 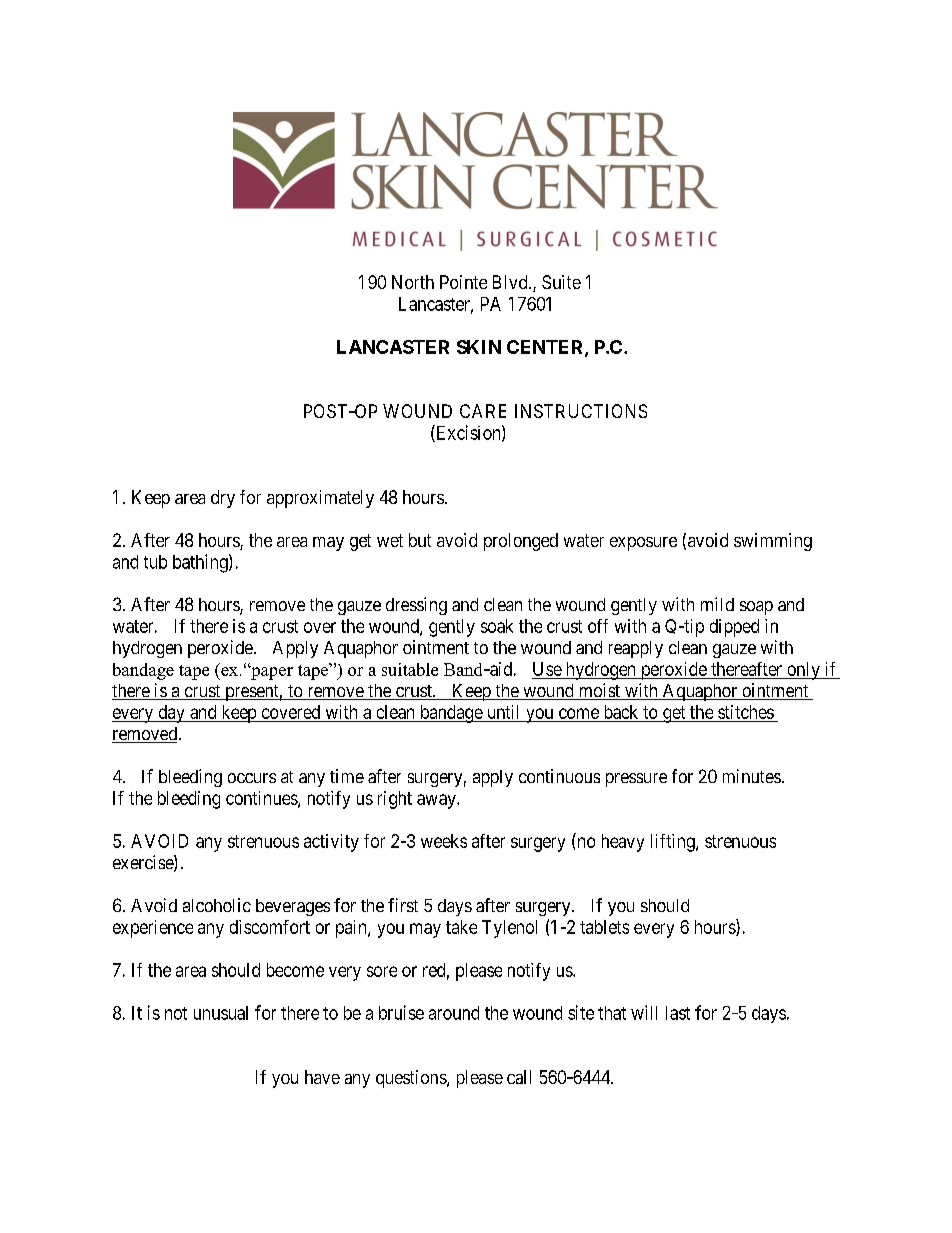 What do you see at coordinates (463, 282) in the screenshot?
I see `Pointe` at bounding box center [463, 282].
